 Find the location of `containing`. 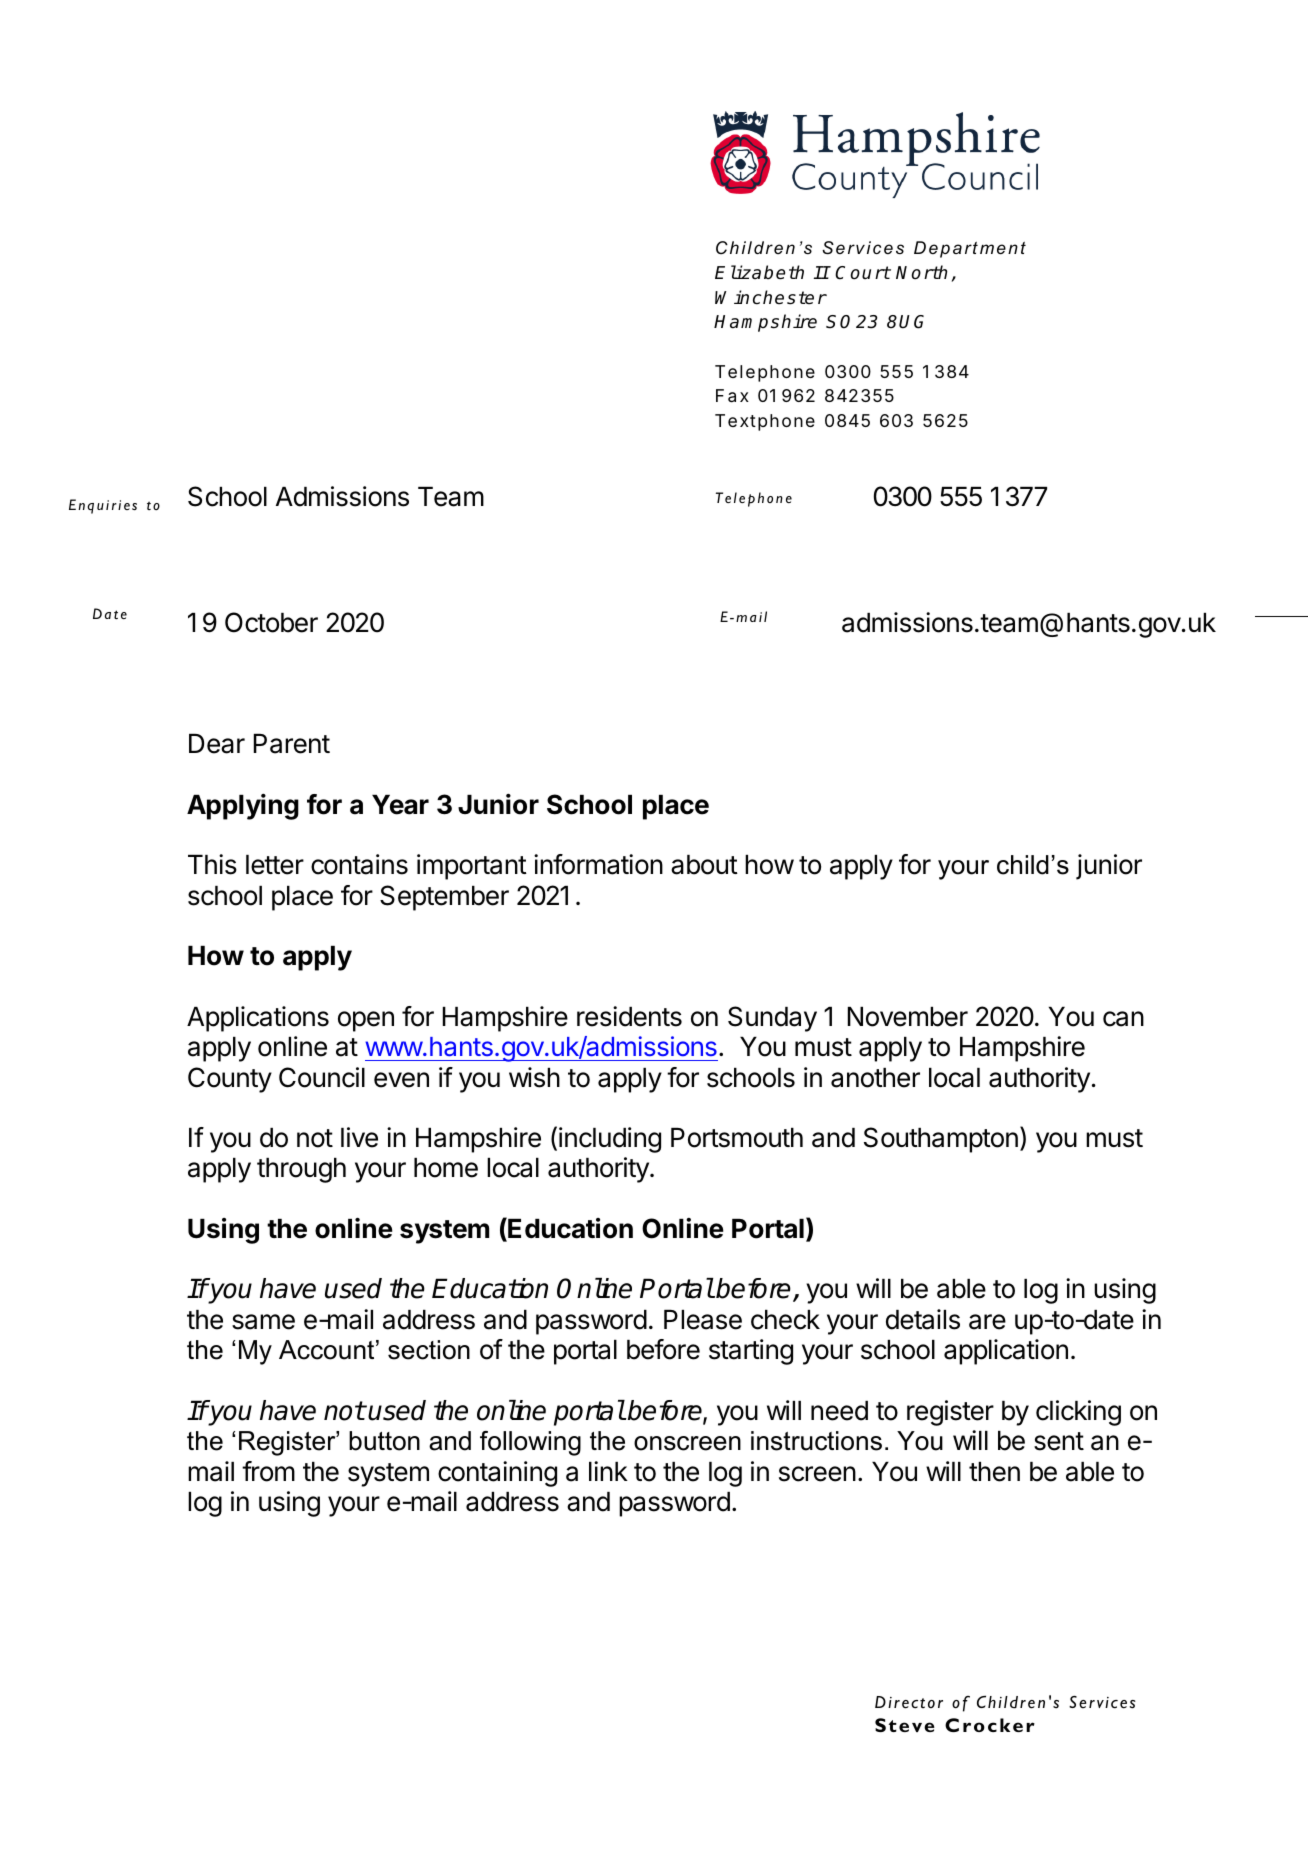

containing is located at coordinates (497, 1474).
